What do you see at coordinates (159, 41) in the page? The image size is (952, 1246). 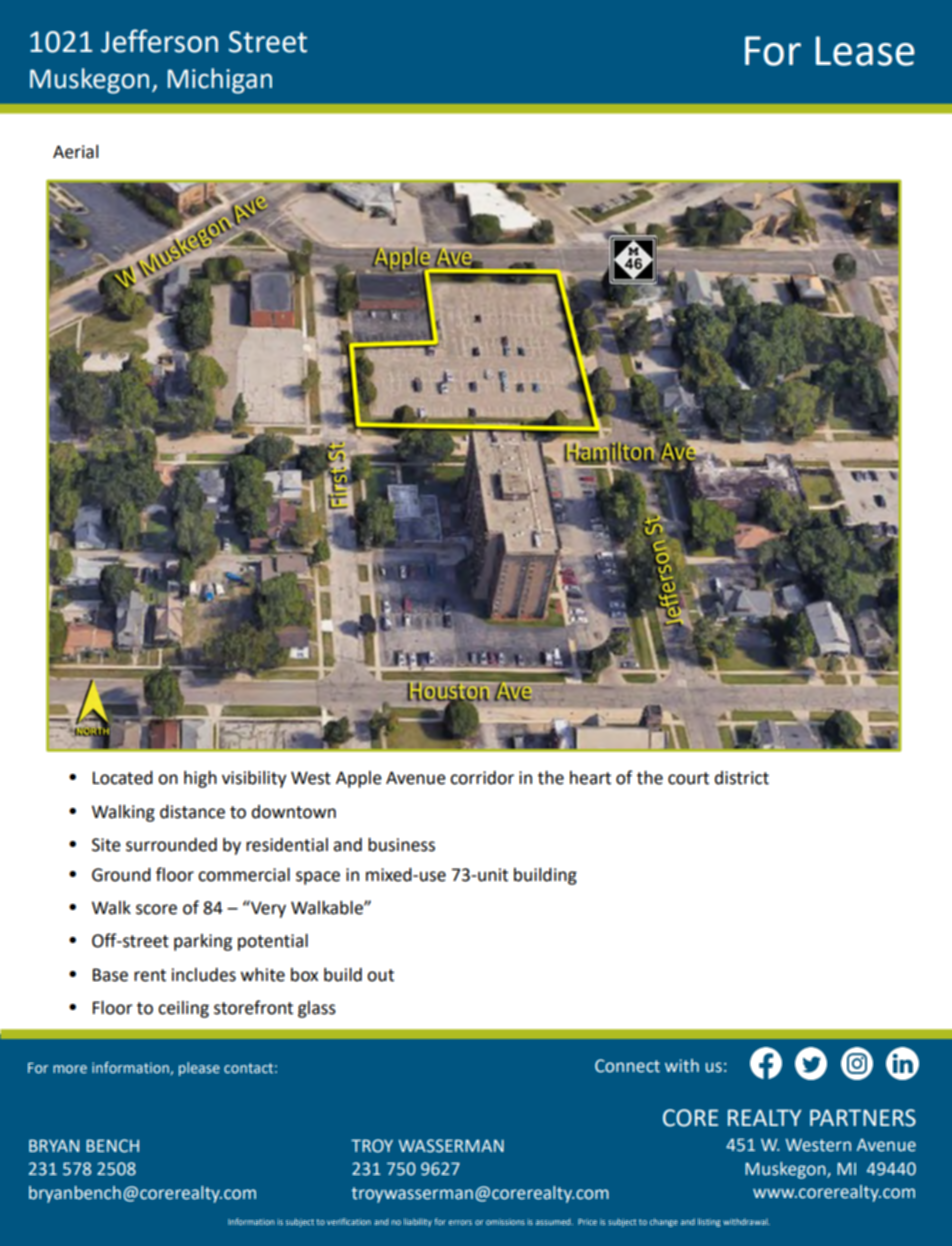 I see `Jefferson` at bounding box center [159, 41].
